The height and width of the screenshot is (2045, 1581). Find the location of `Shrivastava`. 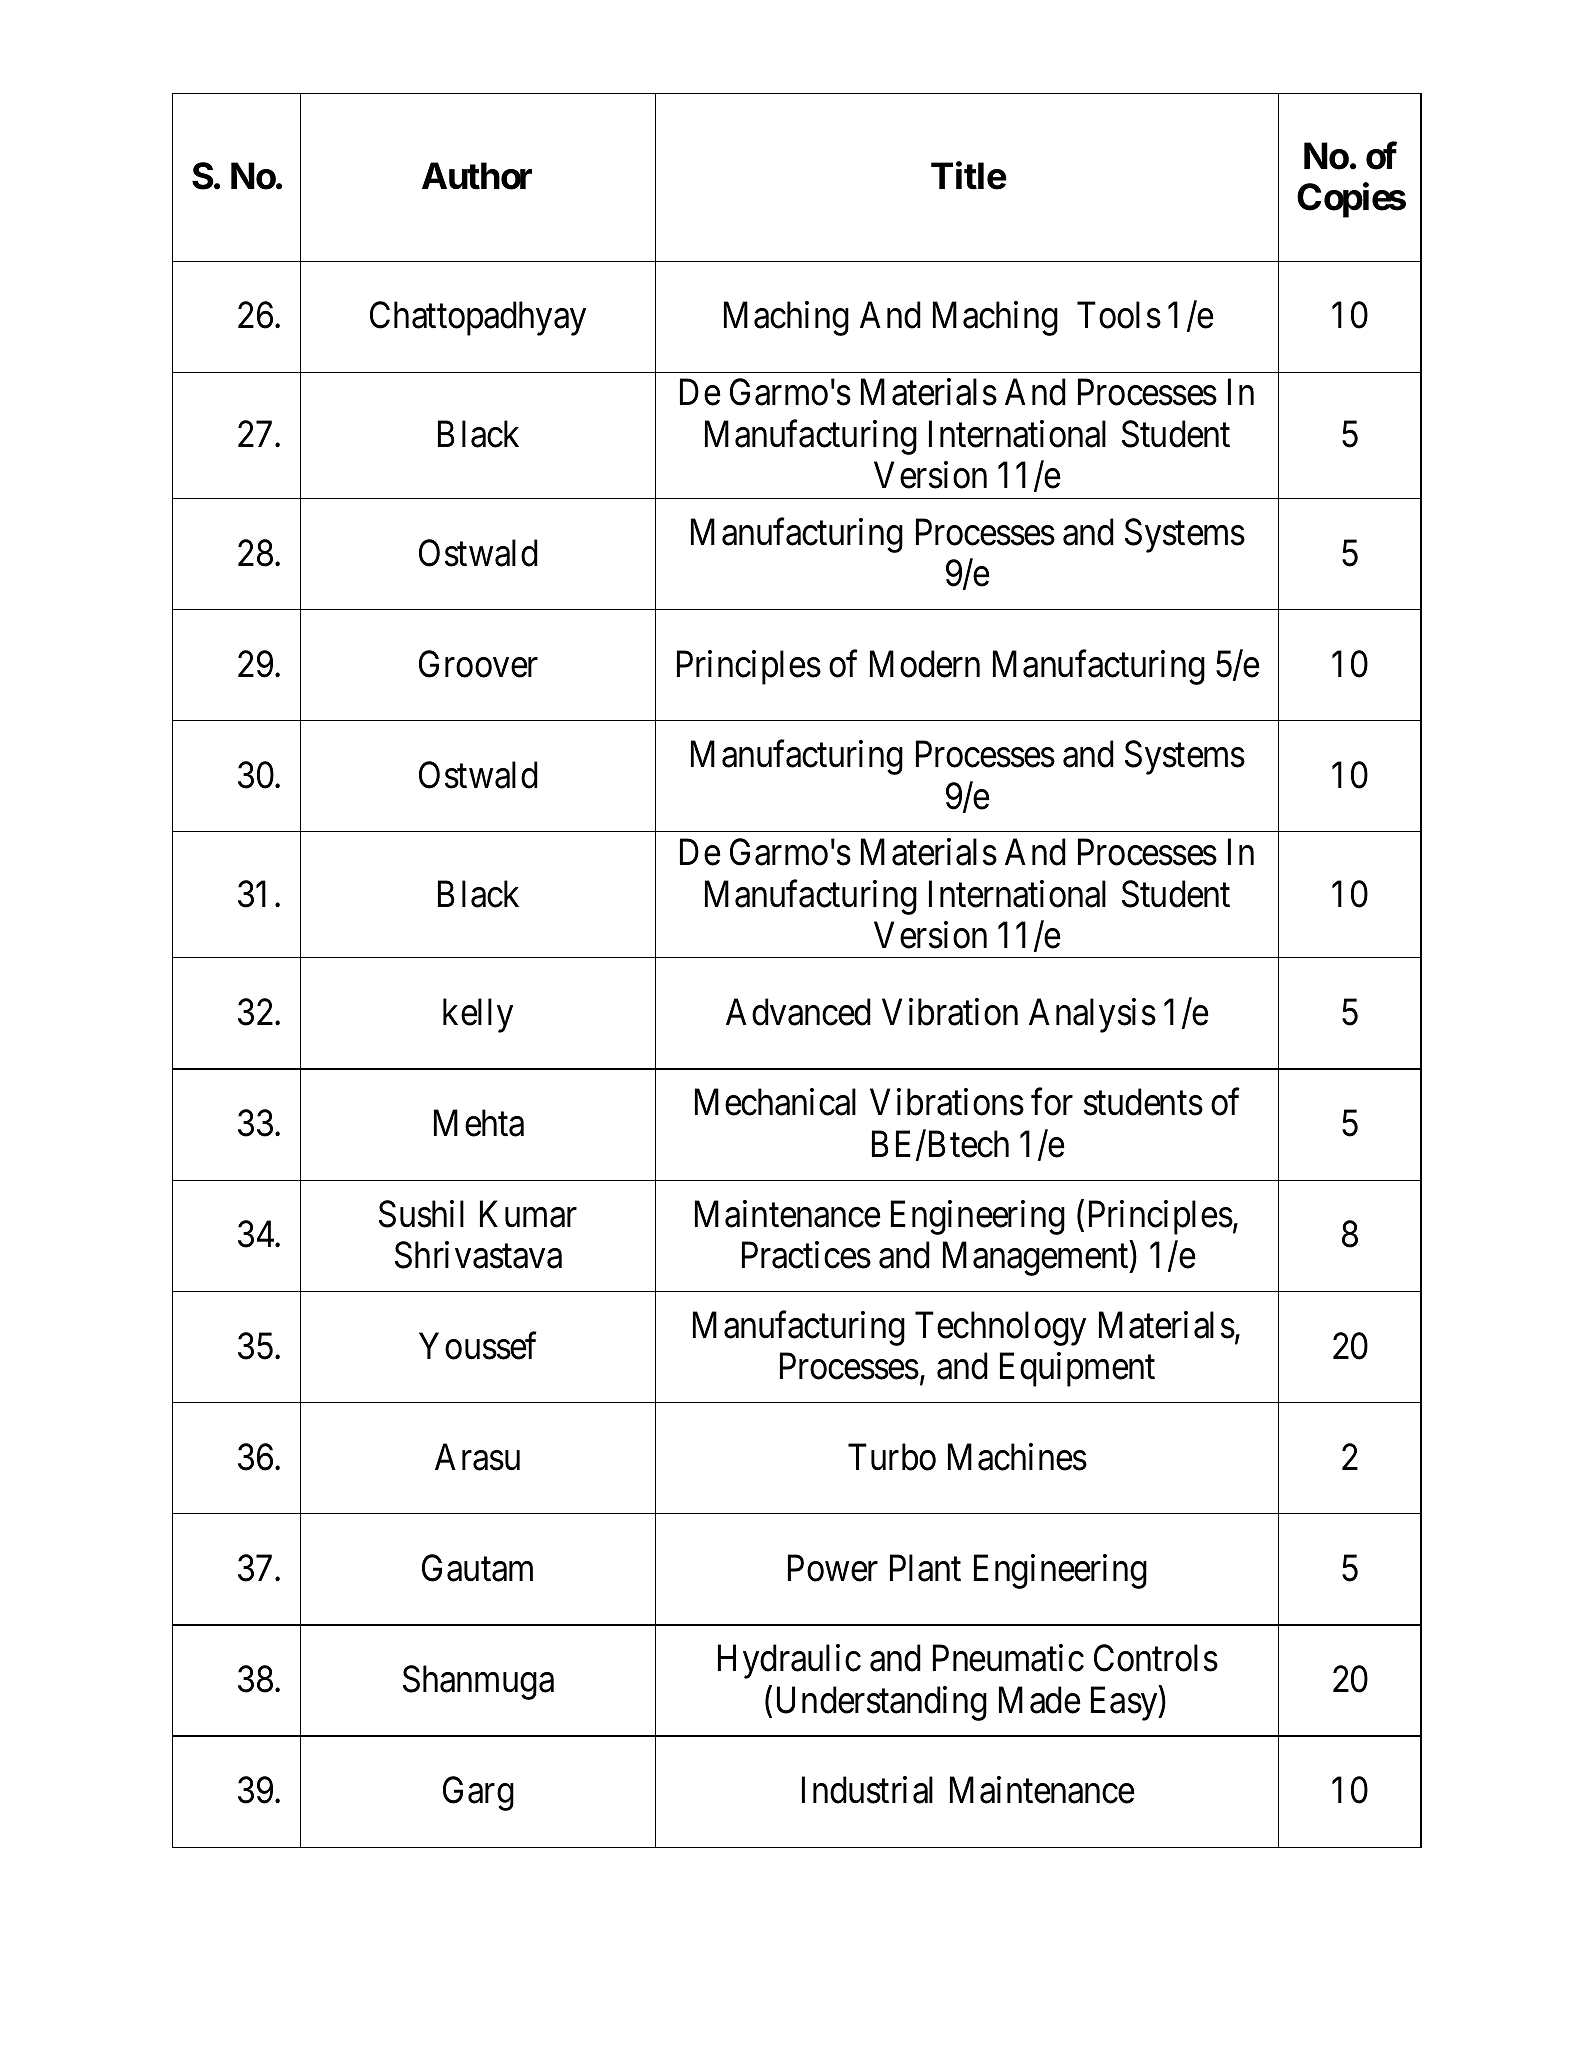

Shrivastava is located at coordinates (478, 1255).
